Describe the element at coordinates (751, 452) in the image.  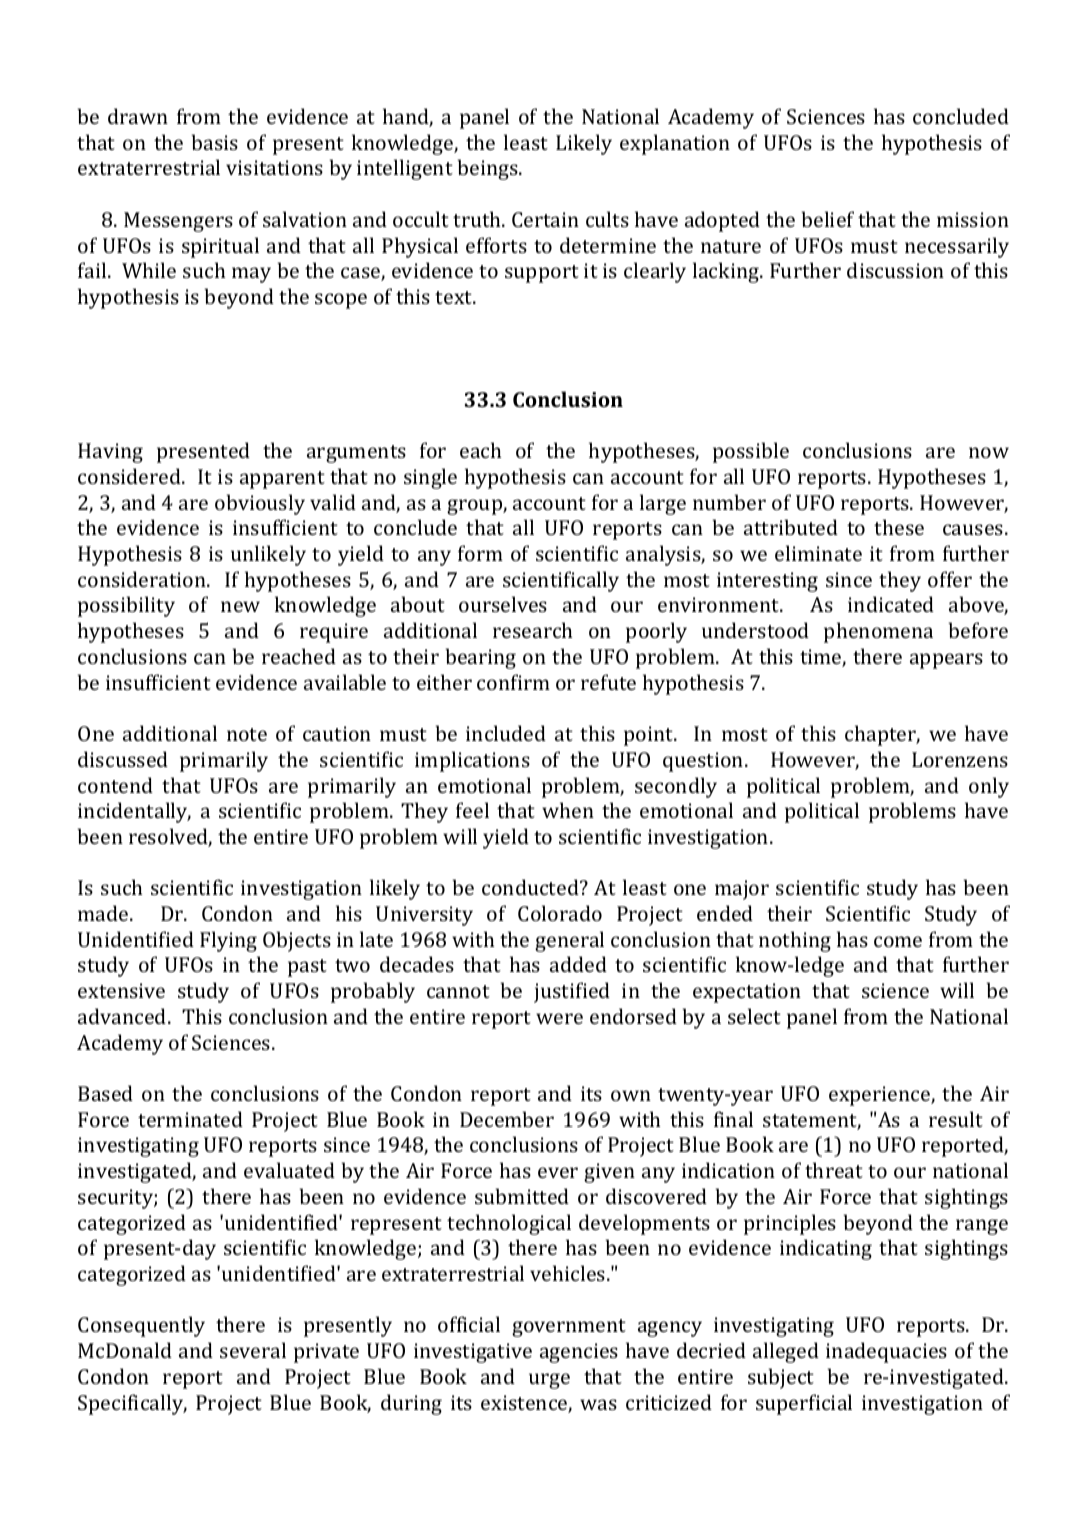
I see `possible` at that location.
